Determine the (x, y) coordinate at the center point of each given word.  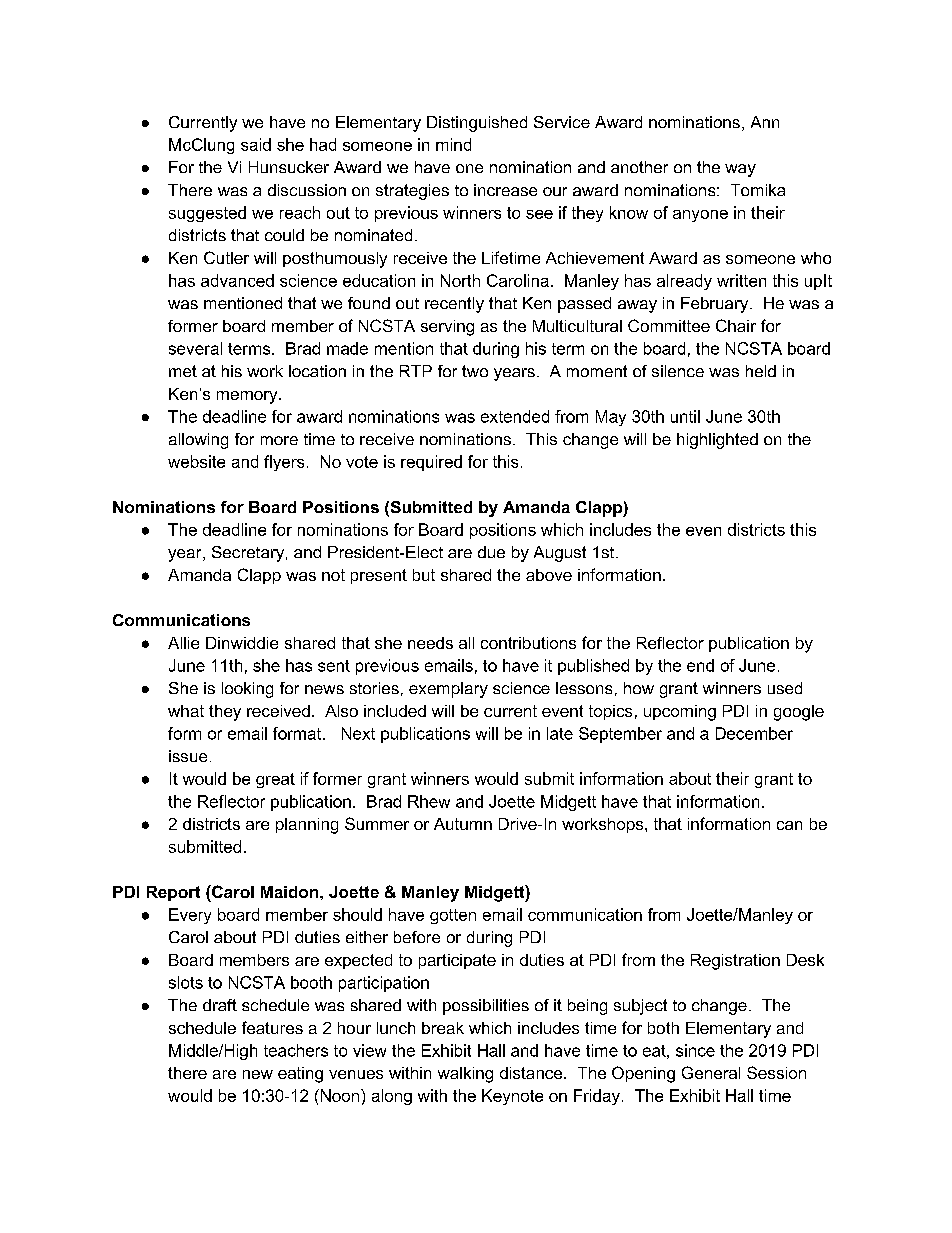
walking (465, 1075)
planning (307, 826)
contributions (528, 643)
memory (248, 397)
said (256, 144)
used (785, 688)
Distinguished (477, 124)
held (761, 371)
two (475, 371)
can (789, 825)
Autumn (463, 824)
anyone (700, 216)
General (711, 1072)
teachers (296, 1050)
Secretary (249, 554)
